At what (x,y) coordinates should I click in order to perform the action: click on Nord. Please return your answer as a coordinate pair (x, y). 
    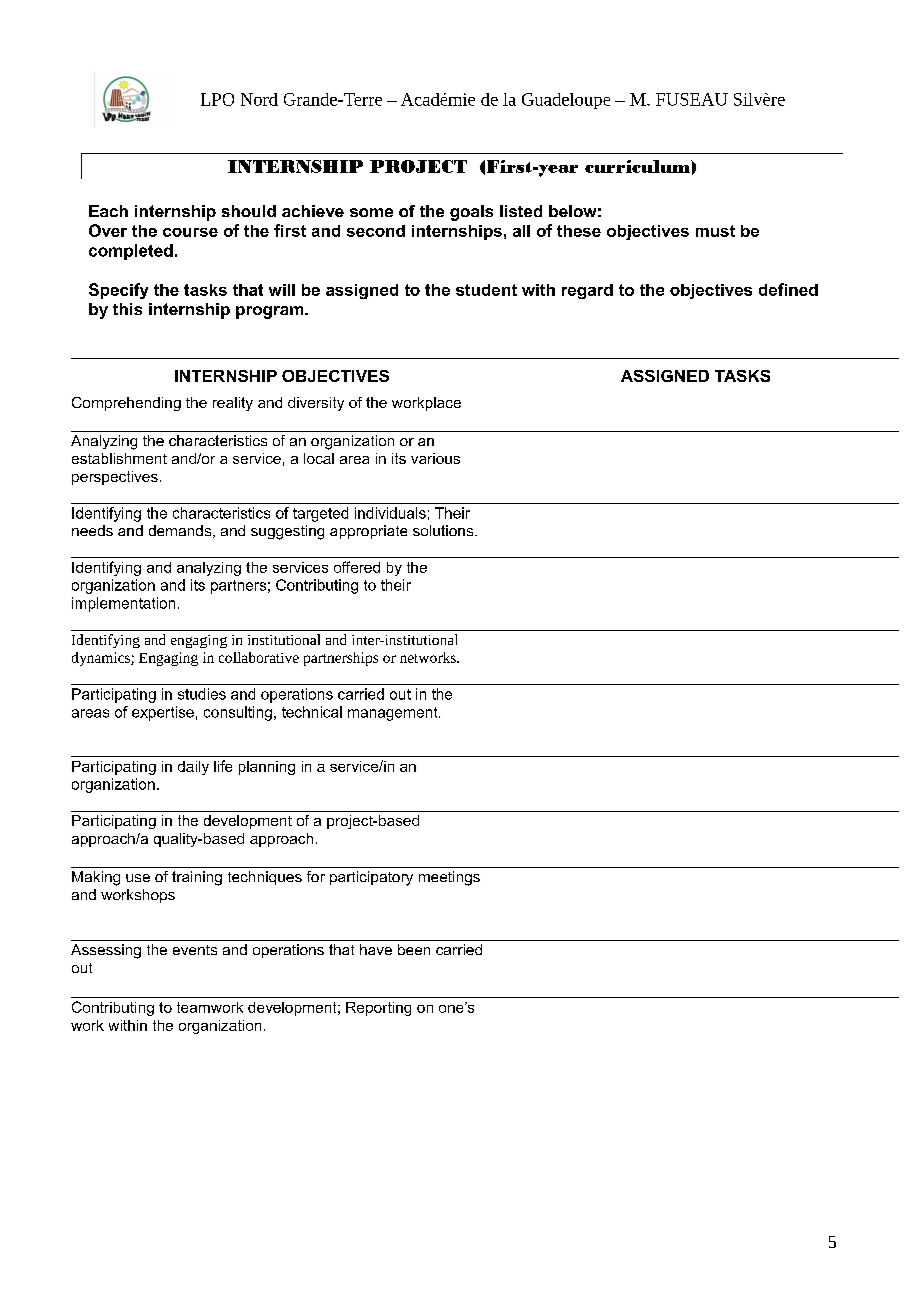
    Looking at the image, I should click on (259, 99).
